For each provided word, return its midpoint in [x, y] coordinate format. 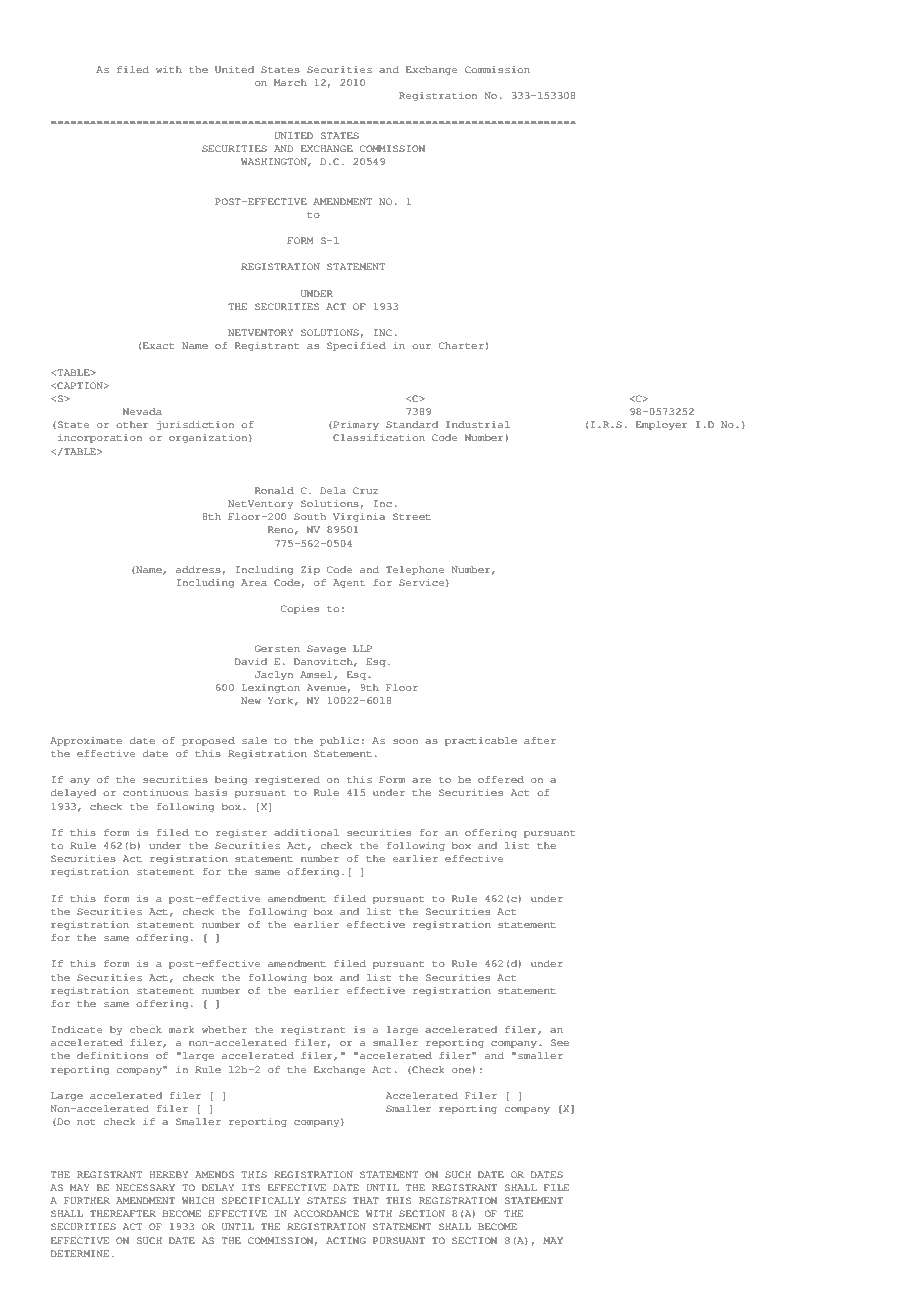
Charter [461, 345]
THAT [366, 1200]
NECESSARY [145, 1187]
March [290, 82]
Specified [356, 346]
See [560, 1042]
